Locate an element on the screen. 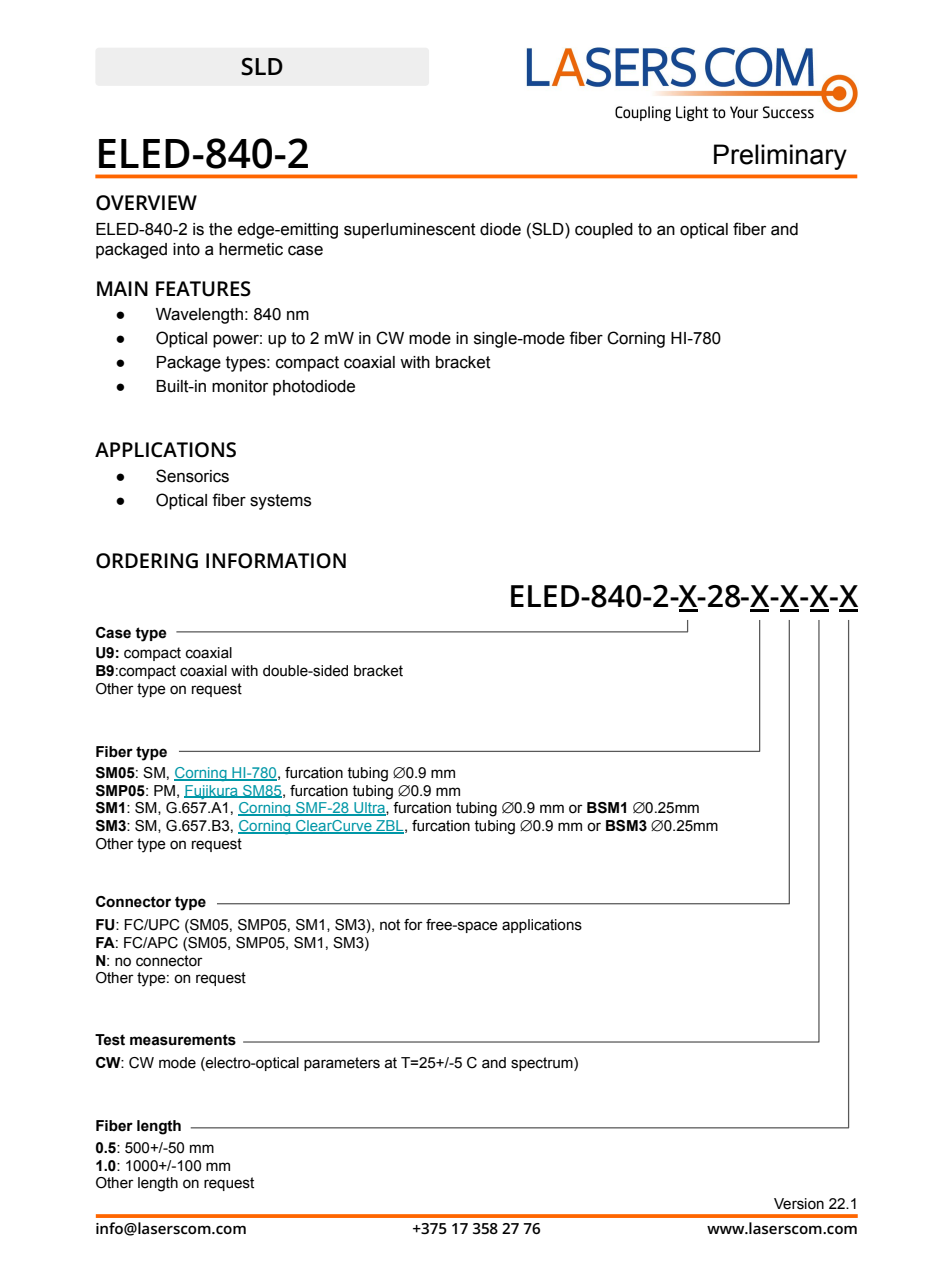 The width and height of the screenshot is (952, 1287). Version is located at coordinates (799, 1204).
